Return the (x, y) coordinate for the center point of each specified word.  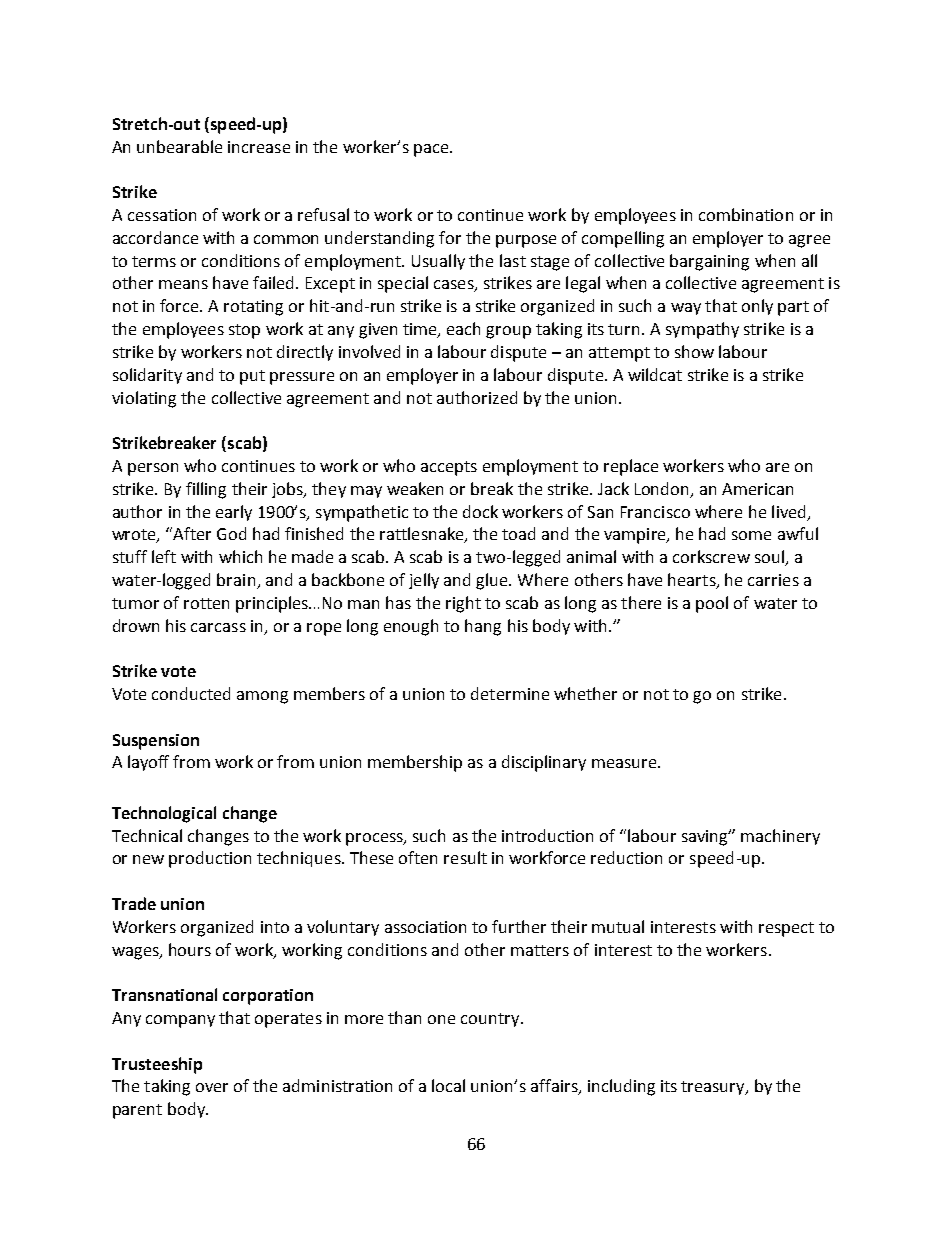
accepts (449, 468)
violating (144, 399)
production (210, 859)
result (465, 857)
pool (712, 604)
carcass (218, 627)
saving (706, 838)
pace (432, 150)
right (463, 604)
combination (746, 214)
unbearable (179, 146)
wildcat (655, 374)
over (212, 1087)
